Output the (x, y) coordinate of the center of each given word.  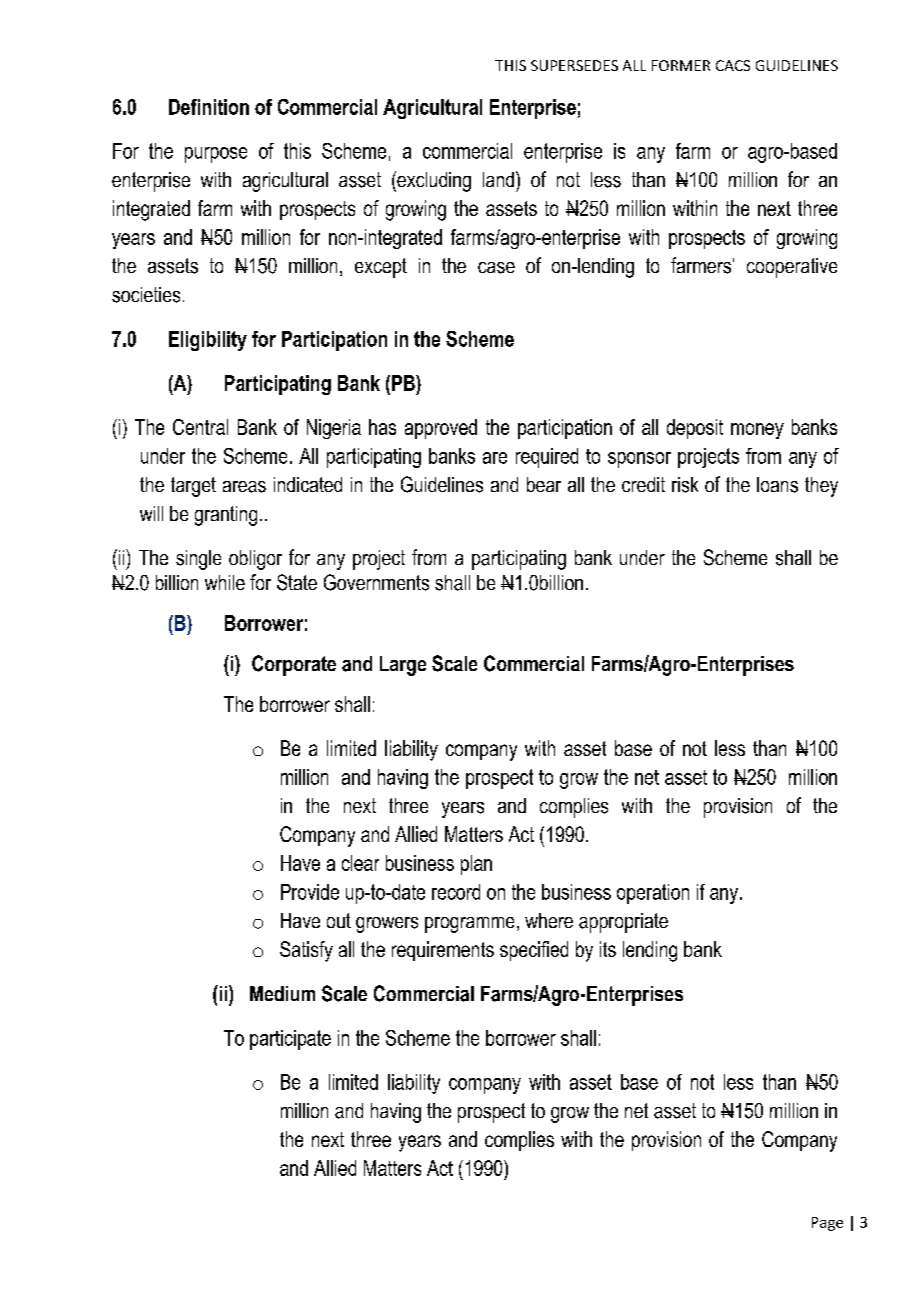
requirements (443, 951)
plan (476, 865)
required (547, 458)
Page (827, 1224)
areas (244, 487)
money (757, 431)
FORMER (681, 65)
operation (653, 894)
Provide (310, 892)
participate (290, 1040)
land (498, 179)
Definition (209, 107)
